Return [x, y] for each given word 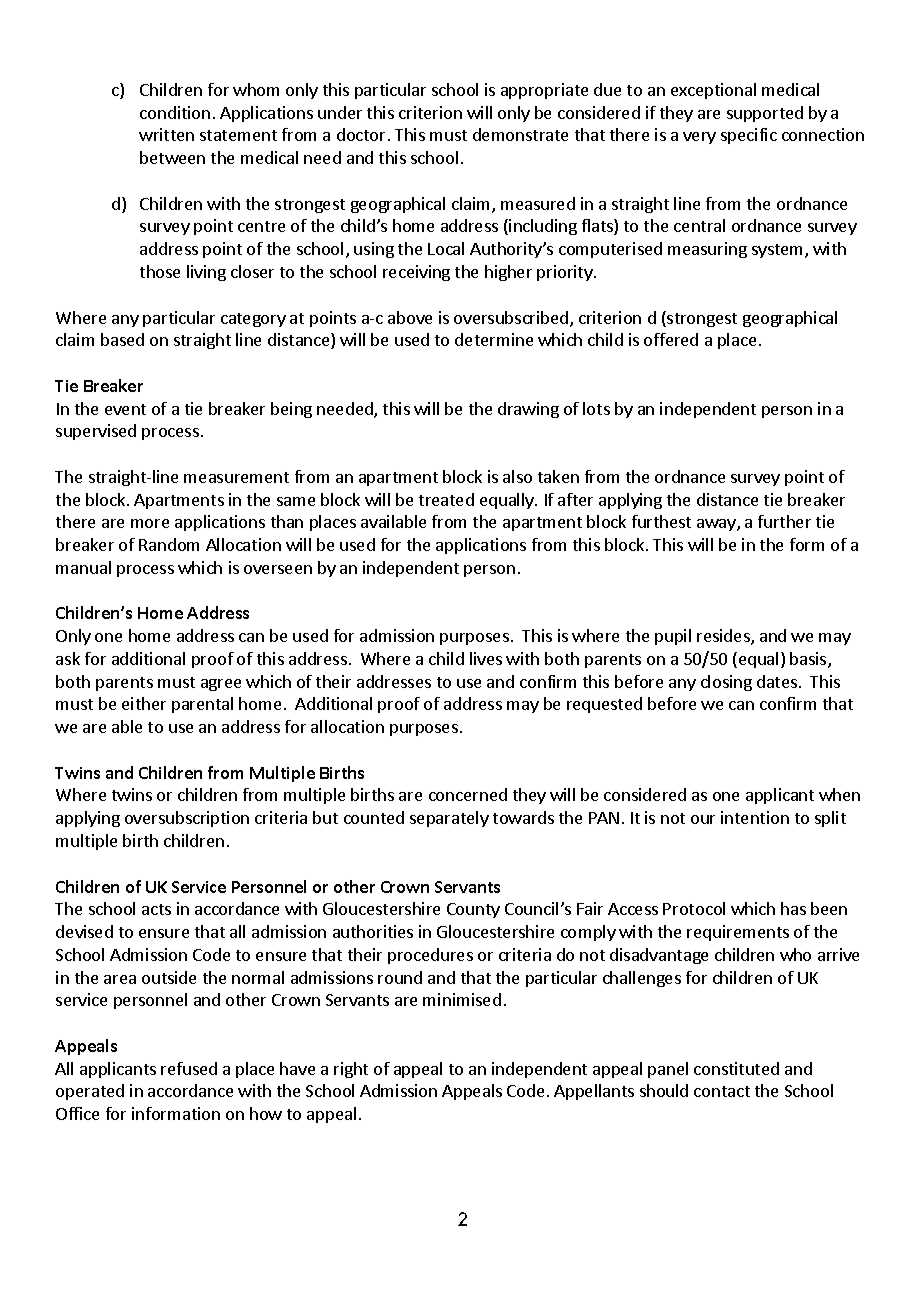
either [144, 703]
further [784, 521]
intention [755, 817]
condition [175, 112]
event [125, 409]
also [517, 476]
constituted [736, 1068]
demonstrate [520, 134]
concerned [468, 794]
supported [765, 114]
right [351, 1070]
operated [90, 1092]
